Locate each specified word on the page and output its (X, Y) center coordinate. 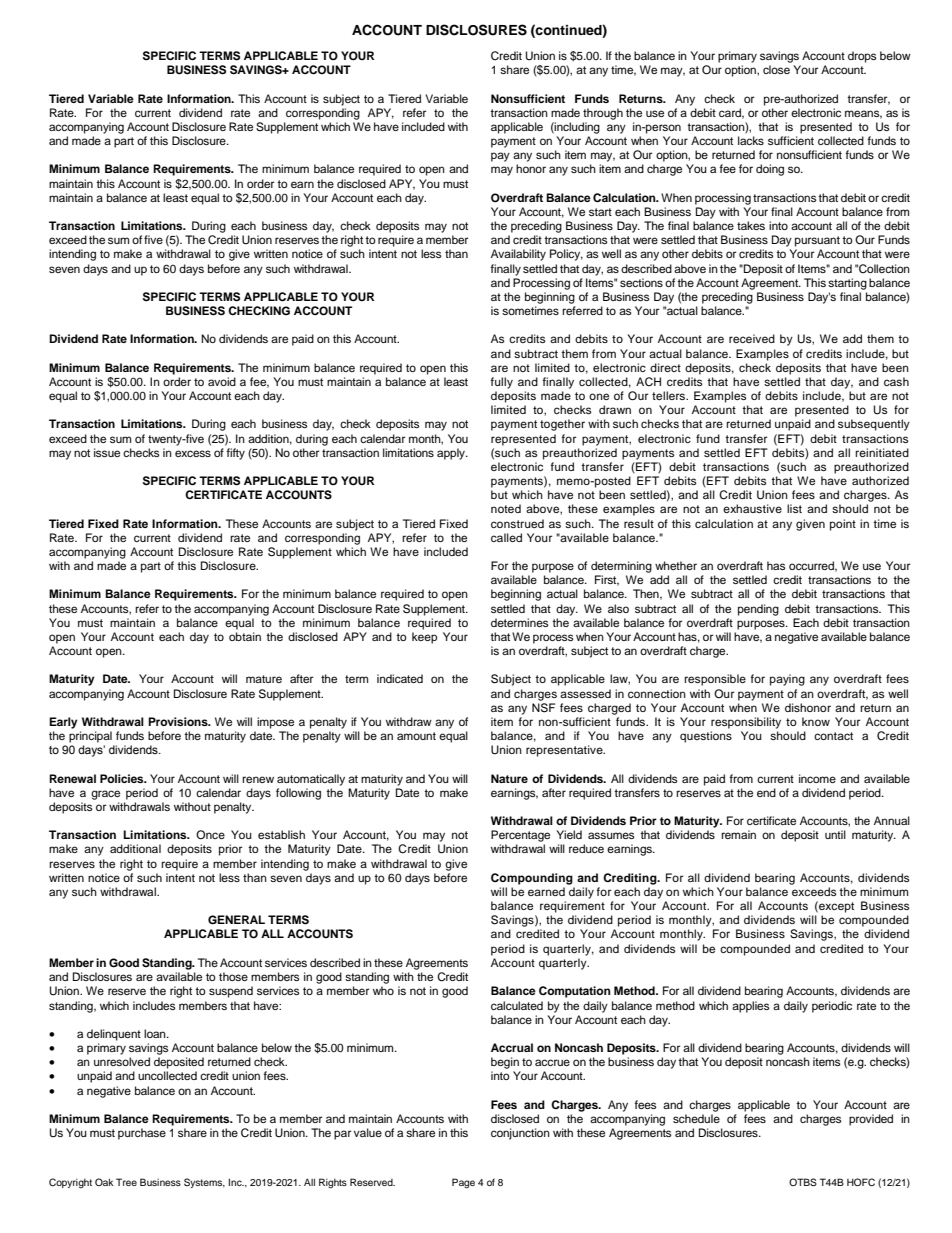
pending (758, 610)
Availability (518, 255)
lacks (751, 140)
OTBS (803, 1182)
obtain (245, 636)
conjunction (520, 1134)
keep (424, 638)
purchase (142, 1134)
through (603, 114)
